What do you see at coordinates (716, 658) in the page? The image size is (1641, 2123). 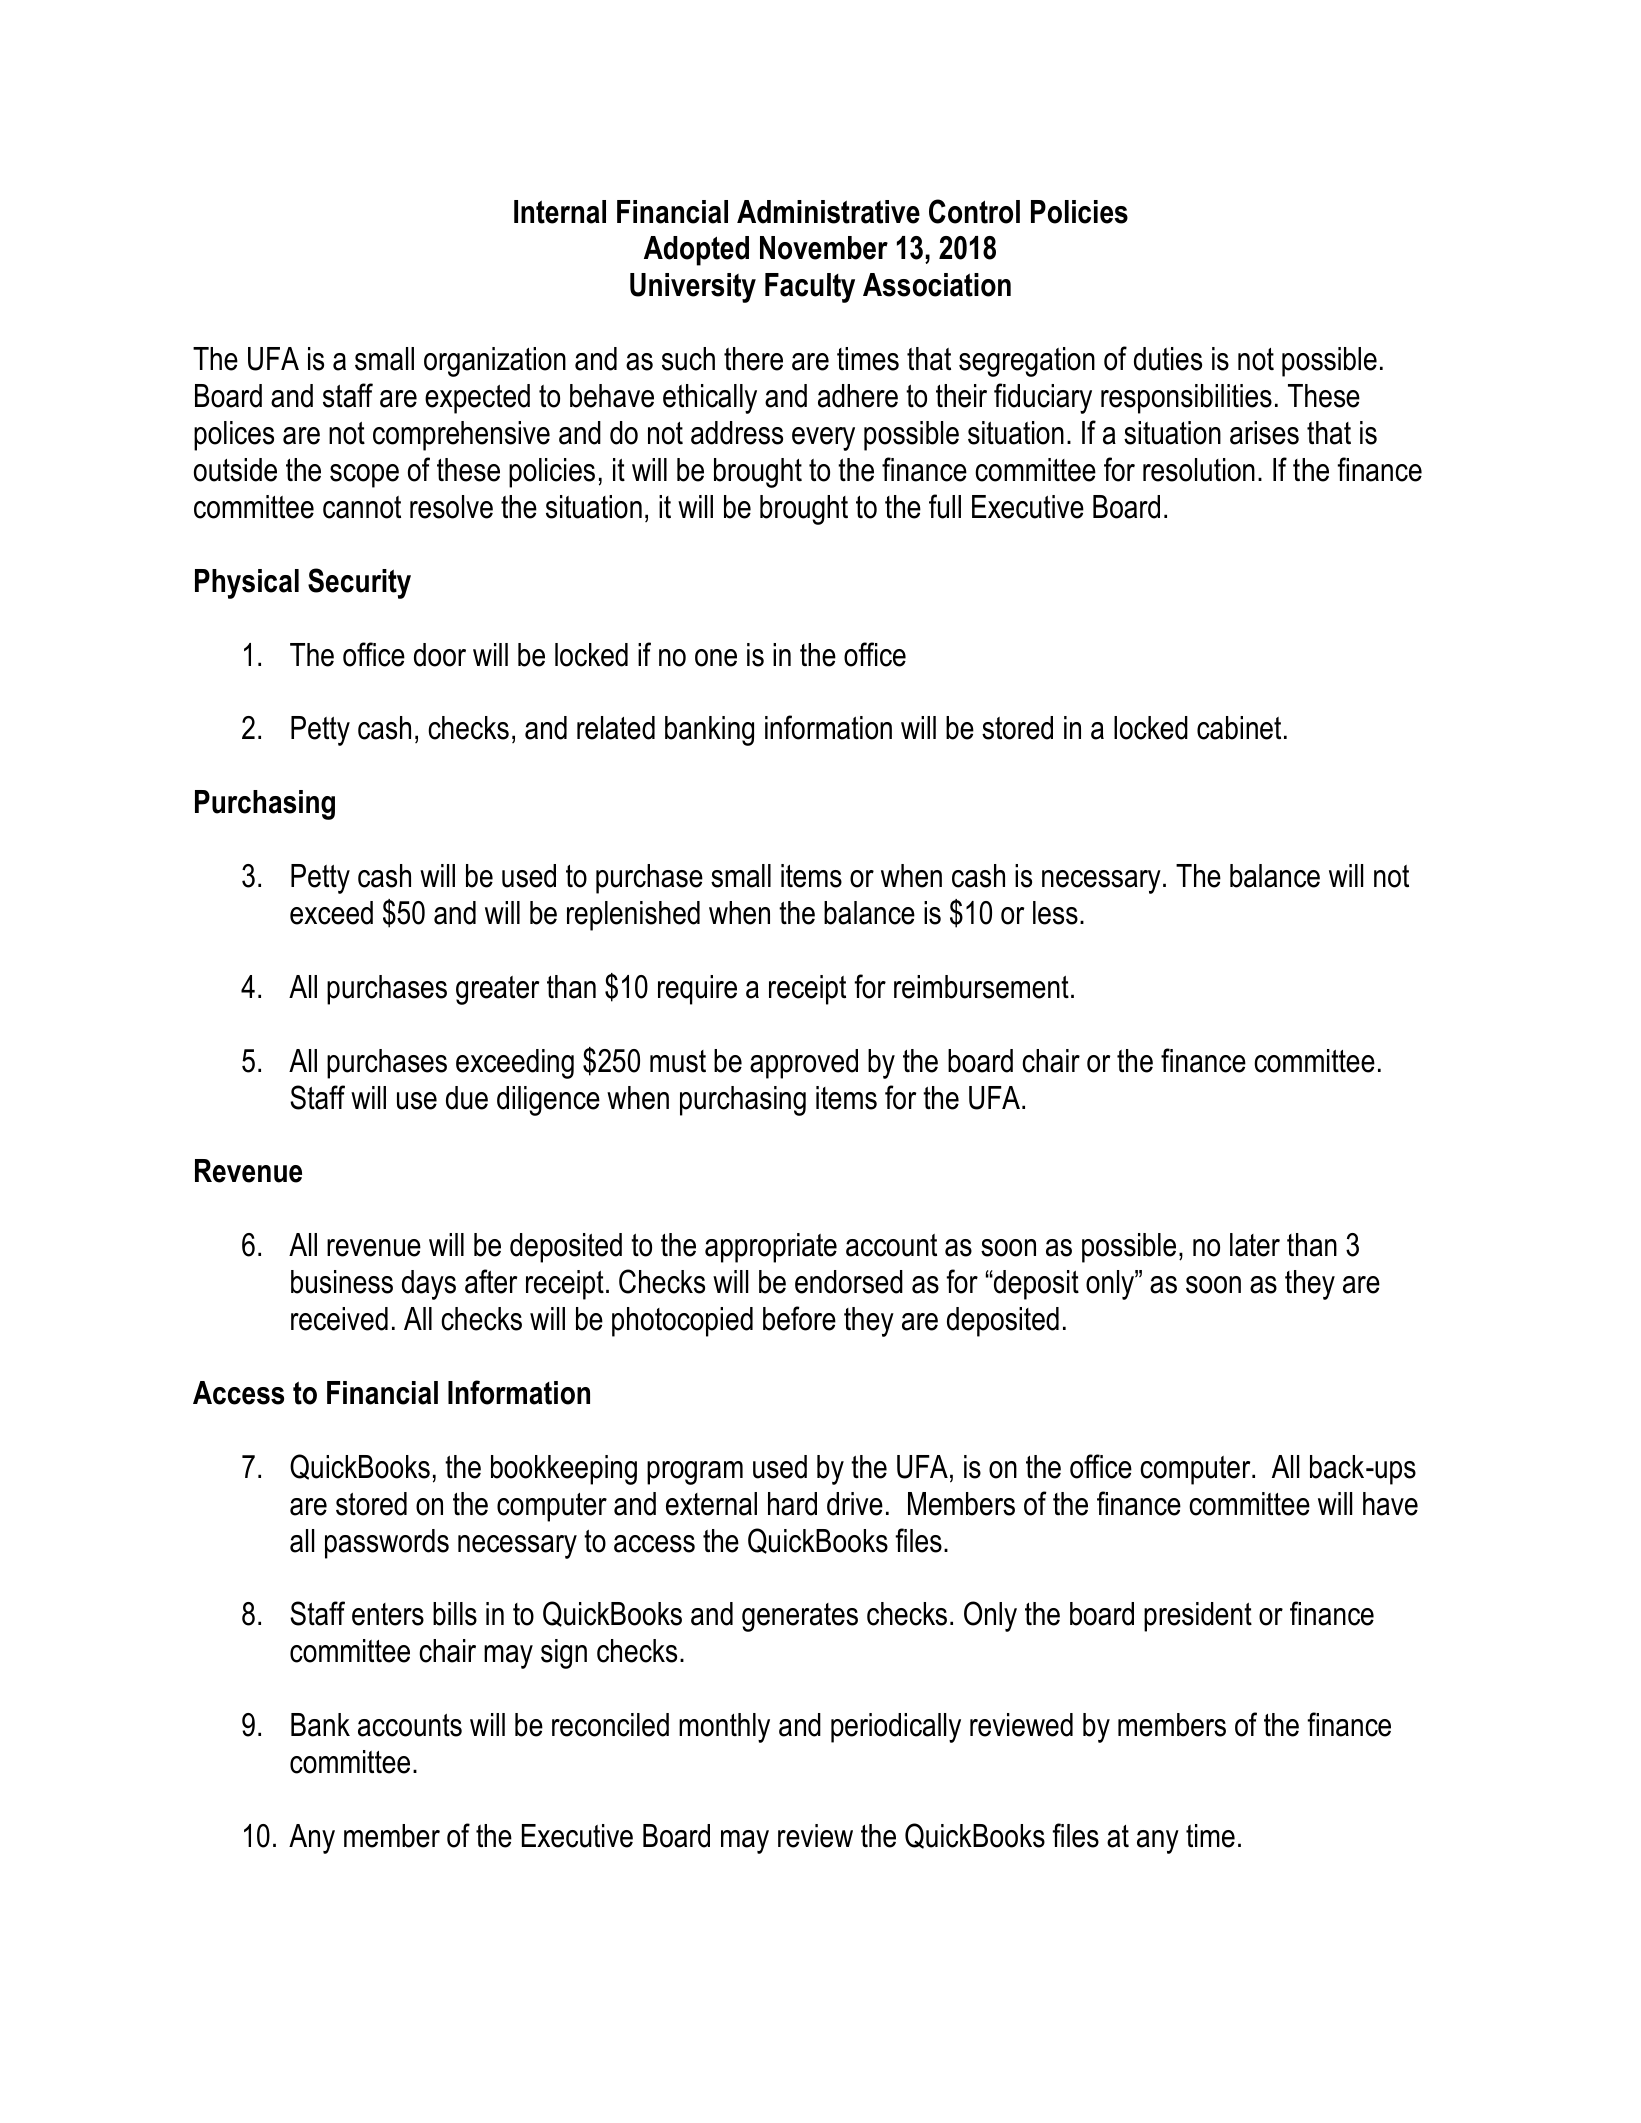 I see `one` at bounding box center [716, 658].
